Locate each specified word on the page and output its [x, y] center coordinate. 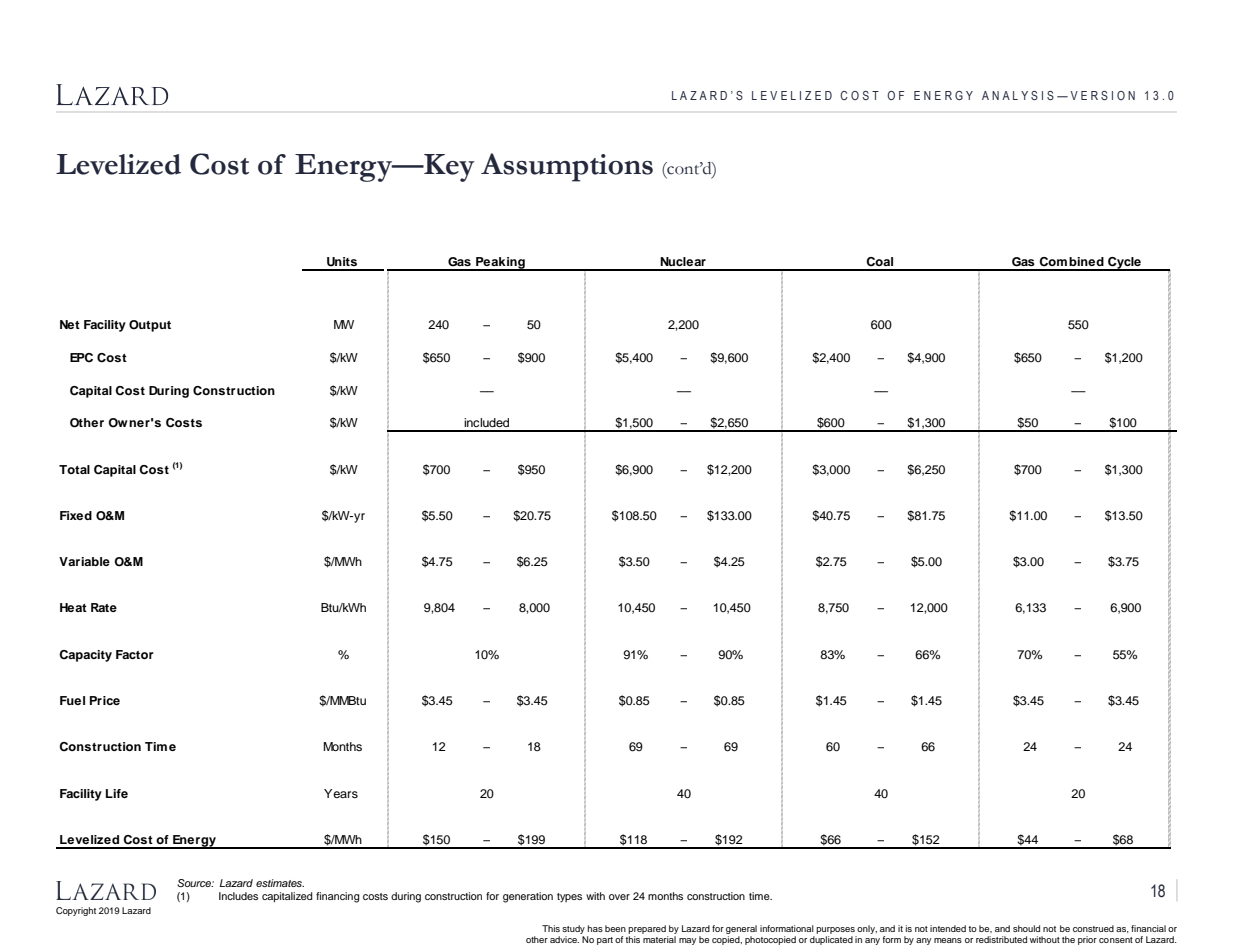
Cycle [1124, 264]
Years [341, 793]
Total [74, 469]
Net [70, 324]
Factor [135, 654]
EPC [81, 358]
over [619, 897]
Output [150, 326]
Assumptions [567, 167]
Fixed [76, 515]
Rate [104, 607]
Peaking [500, 264]
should [1026, 928]
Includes [238, 896]
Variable [84, 561]
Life [117, 793]
